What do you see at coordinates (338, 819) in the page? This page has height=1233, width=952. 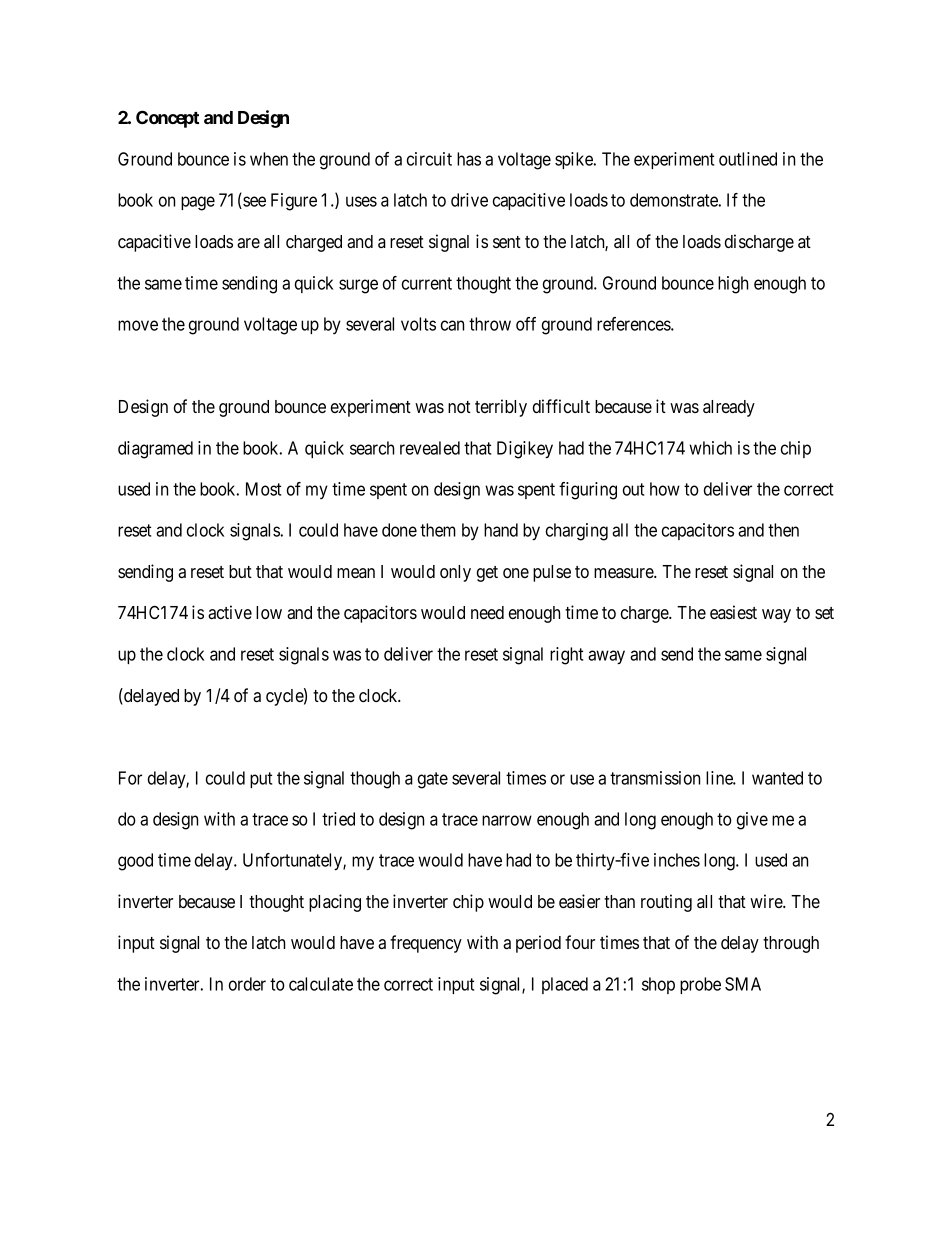 I see `tried` at bounding box center [338, 819].
